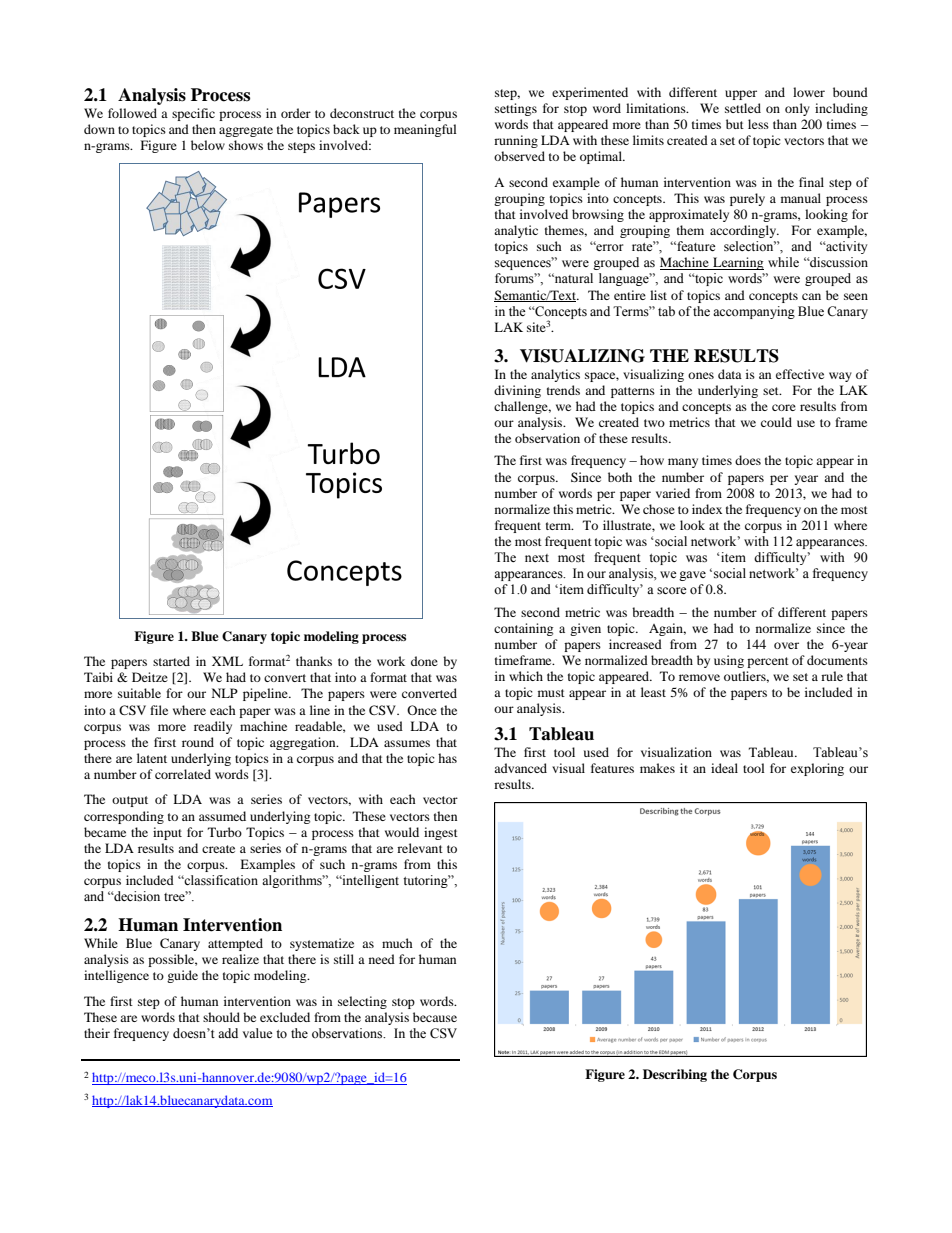 This image has width=952, height=1233. Describe the element at coordinates (758, 124) in the image. I see `less` at that location.
